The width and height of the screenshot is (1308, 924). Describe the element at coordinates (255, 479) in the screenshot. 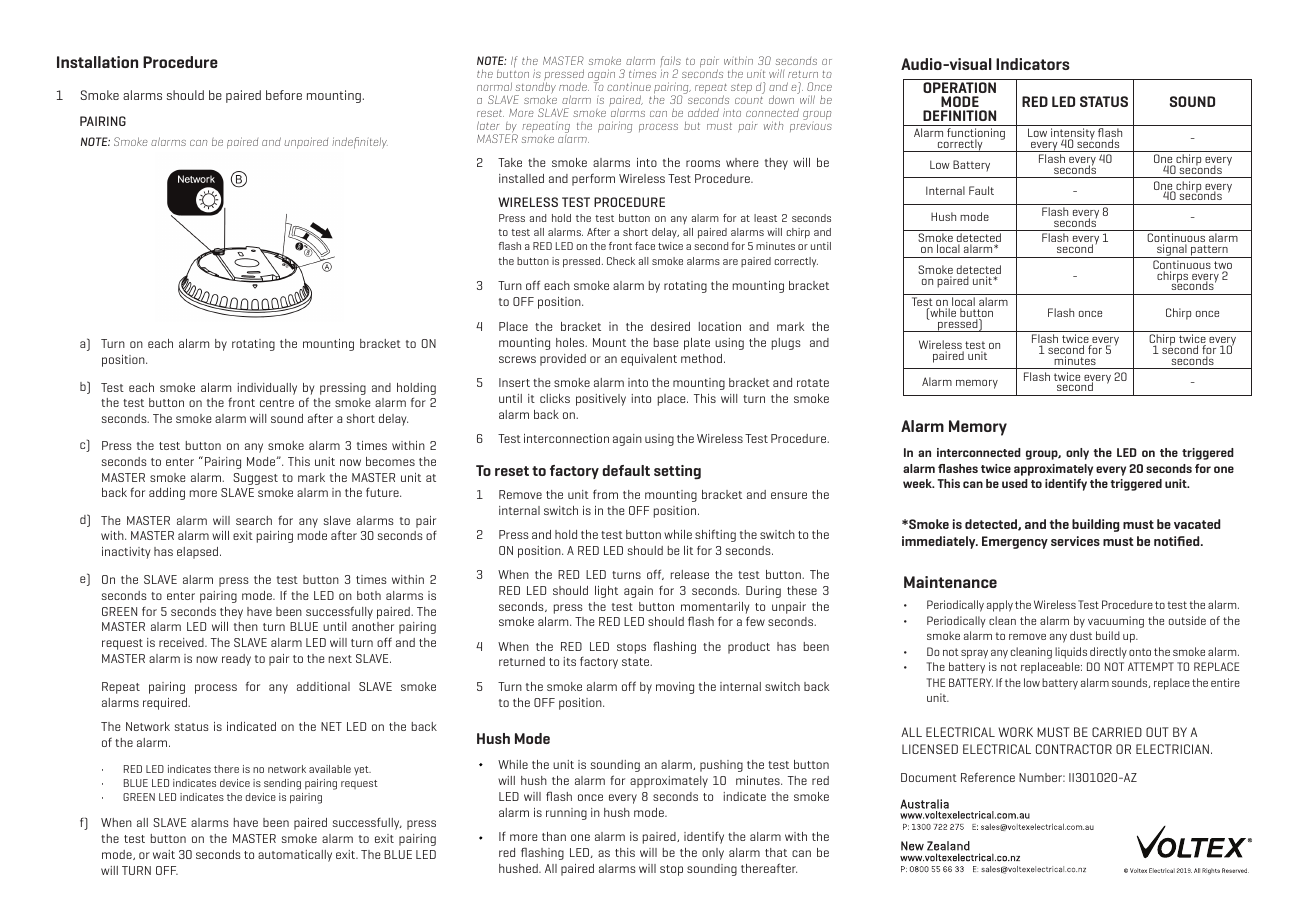

I see `Suggest` at that location.
